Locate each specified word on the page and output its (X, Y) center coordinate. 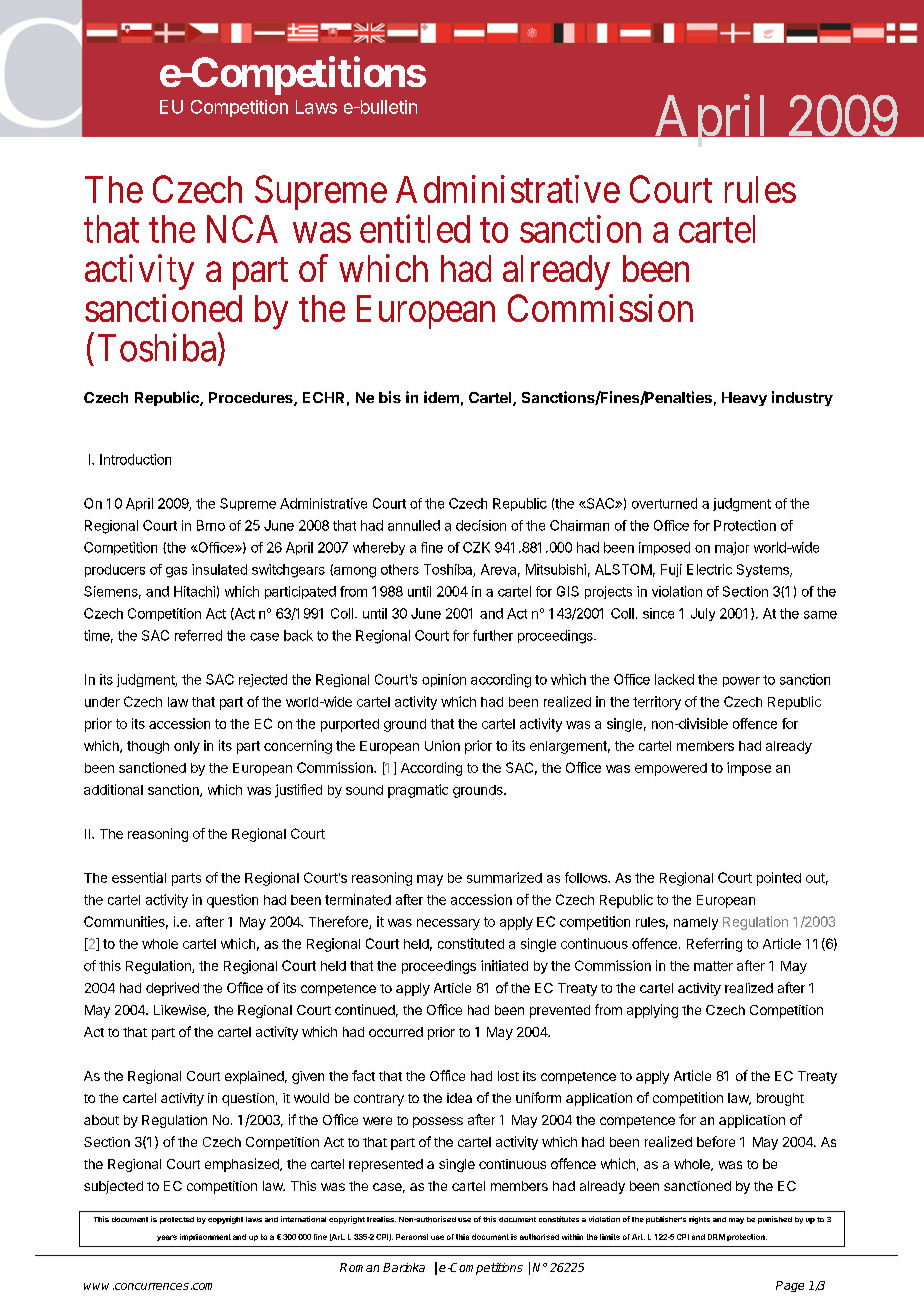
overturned (664, 503)
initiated (504, 965)
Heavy (744, 399)
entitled (415, 228)
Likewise (181, 1011)
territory (657, 703)
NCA (242, 229)
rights (699, 1220)
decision (481, 525)
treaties (381, 1219)
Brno (211, 525)
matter (713, 966)
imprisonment (205, 1237)
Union (442, 745)
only (187, 747)
